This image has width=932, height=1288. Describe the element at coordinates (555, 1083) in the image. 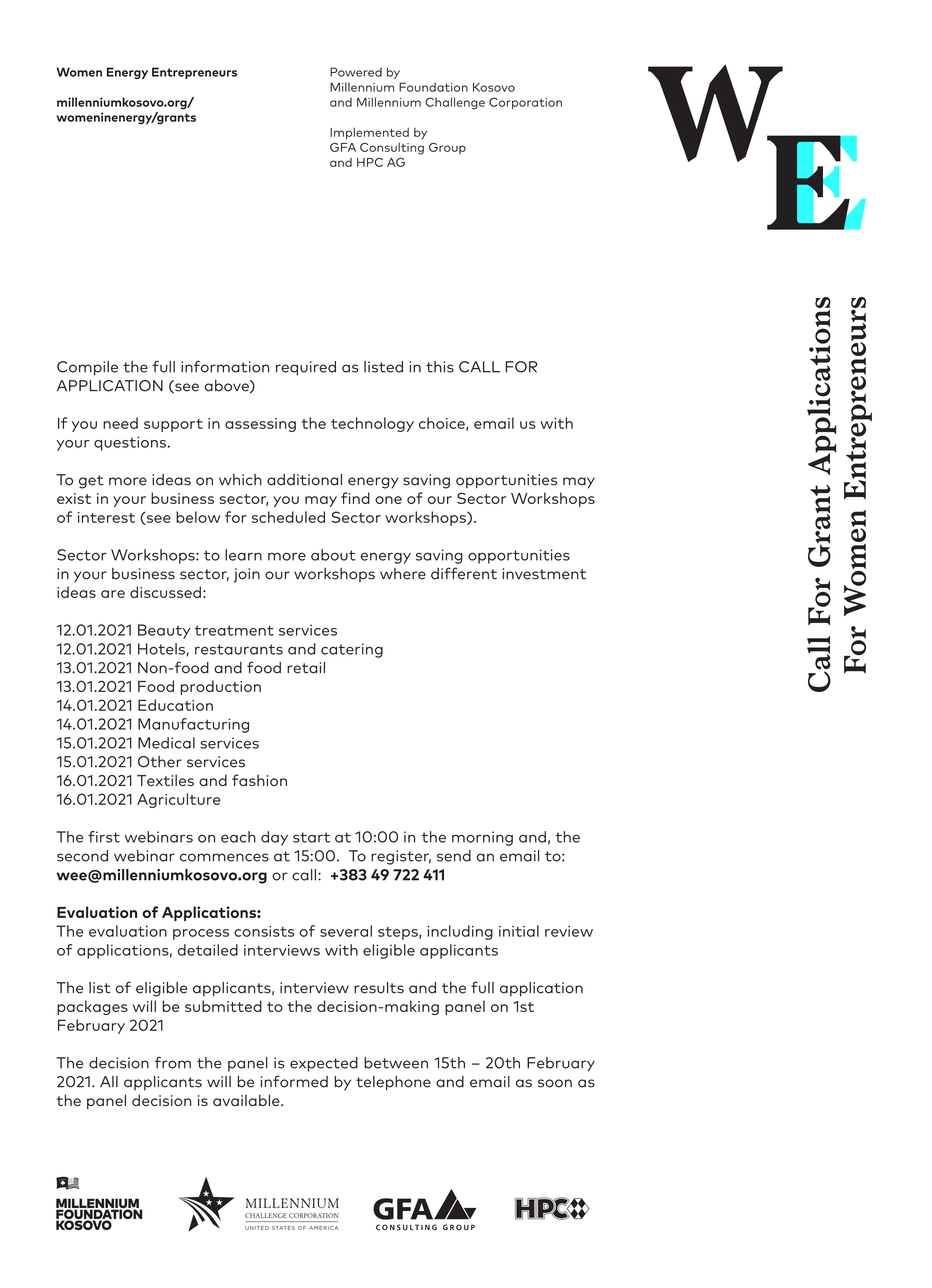

I see `soon` at that location.
